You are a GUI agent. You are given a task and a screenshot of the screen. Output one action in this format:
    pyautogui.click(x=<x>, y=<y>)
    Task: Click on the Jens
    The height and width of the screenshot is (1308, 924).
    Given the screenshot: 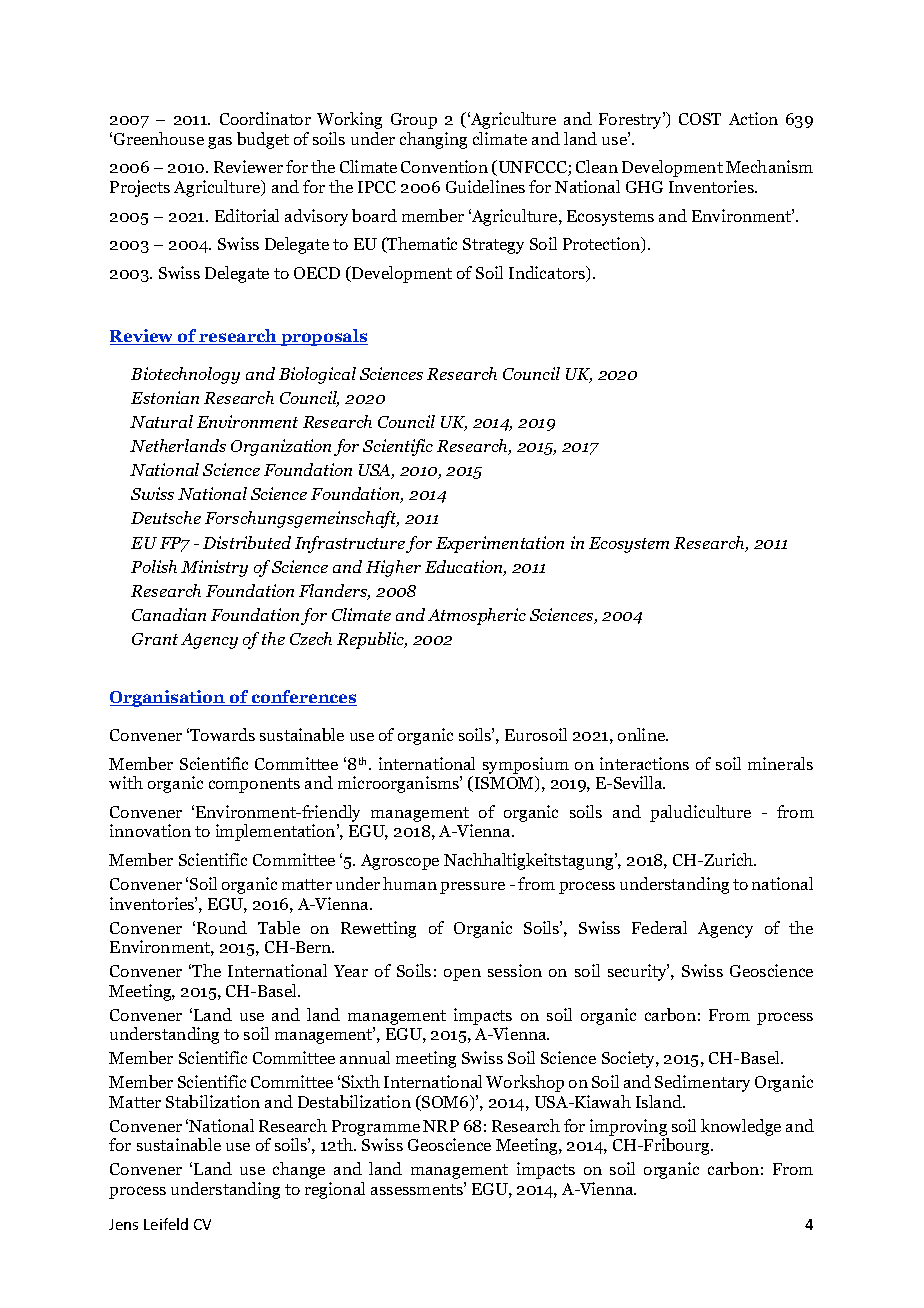 What is the action you would take?
    pyautogui.click(x=123, y=1224)
